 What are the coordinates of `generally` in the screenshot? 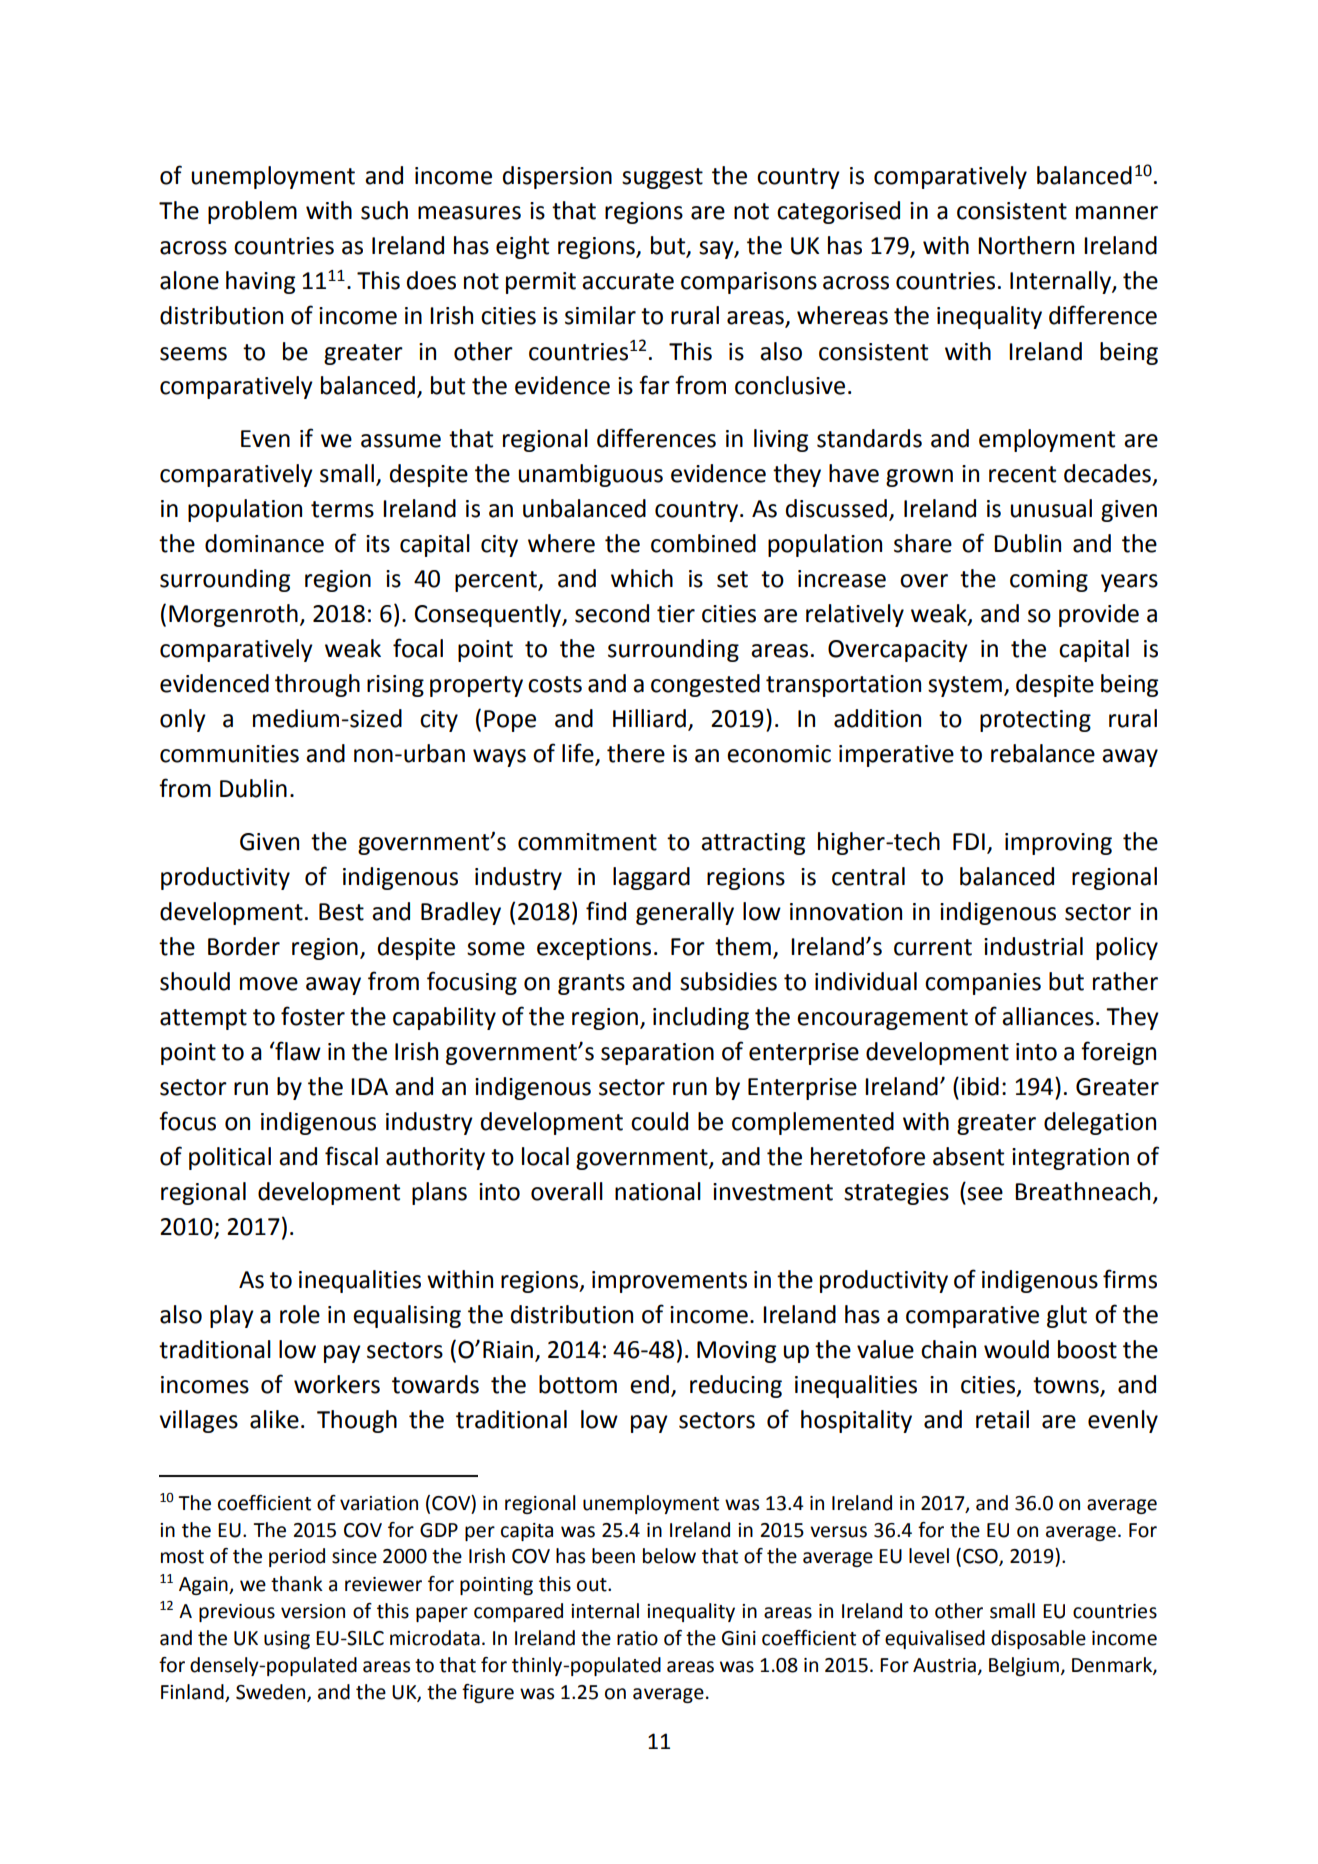 It's located at (685, 913).
